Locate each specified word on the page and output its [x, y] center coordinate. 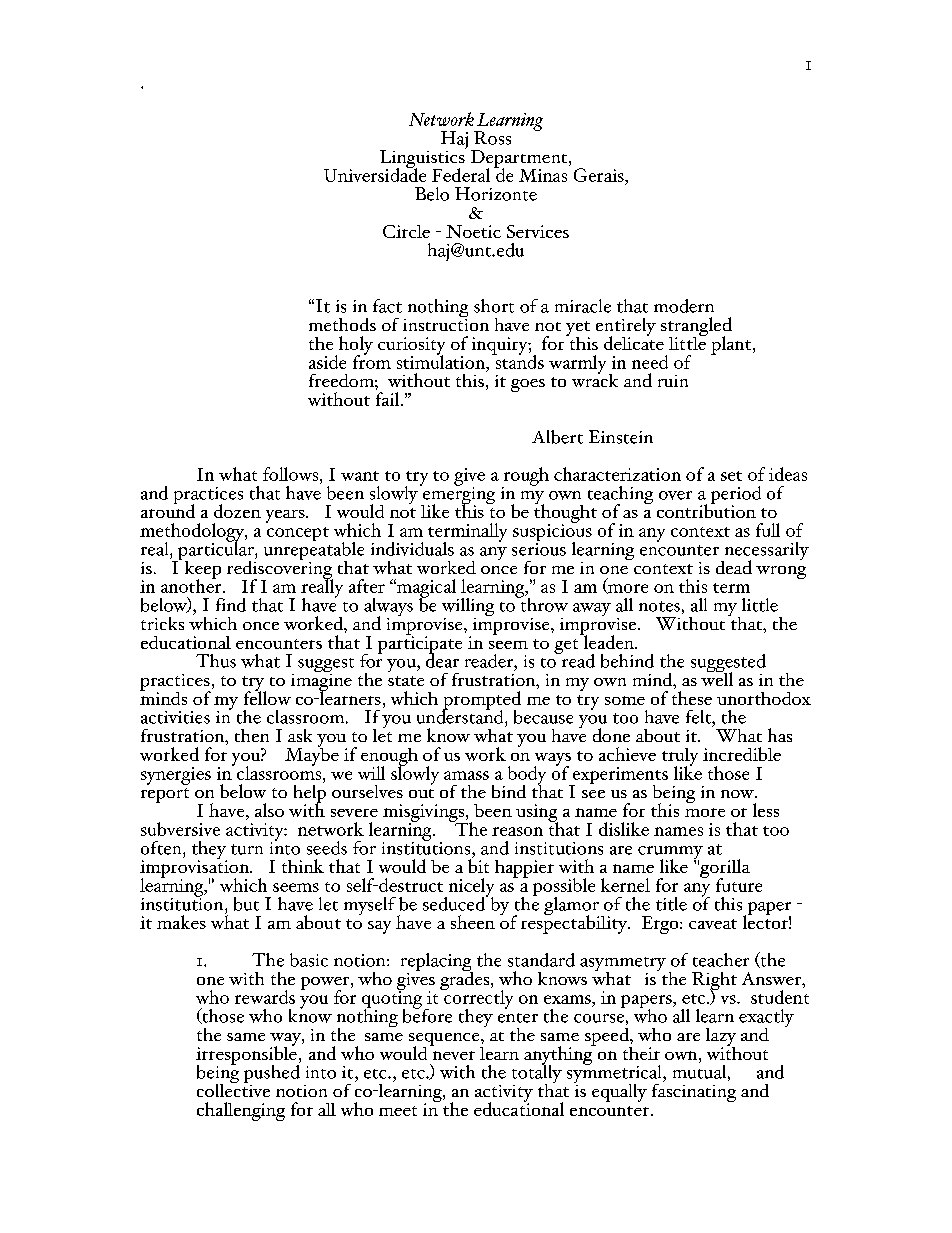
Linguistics [423, 159]
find [231, 605]
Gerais [600, 175]
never [454, 1055]
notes [659, 606]
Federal [461, 175]
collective [233, 1089]
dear [442, 659]
